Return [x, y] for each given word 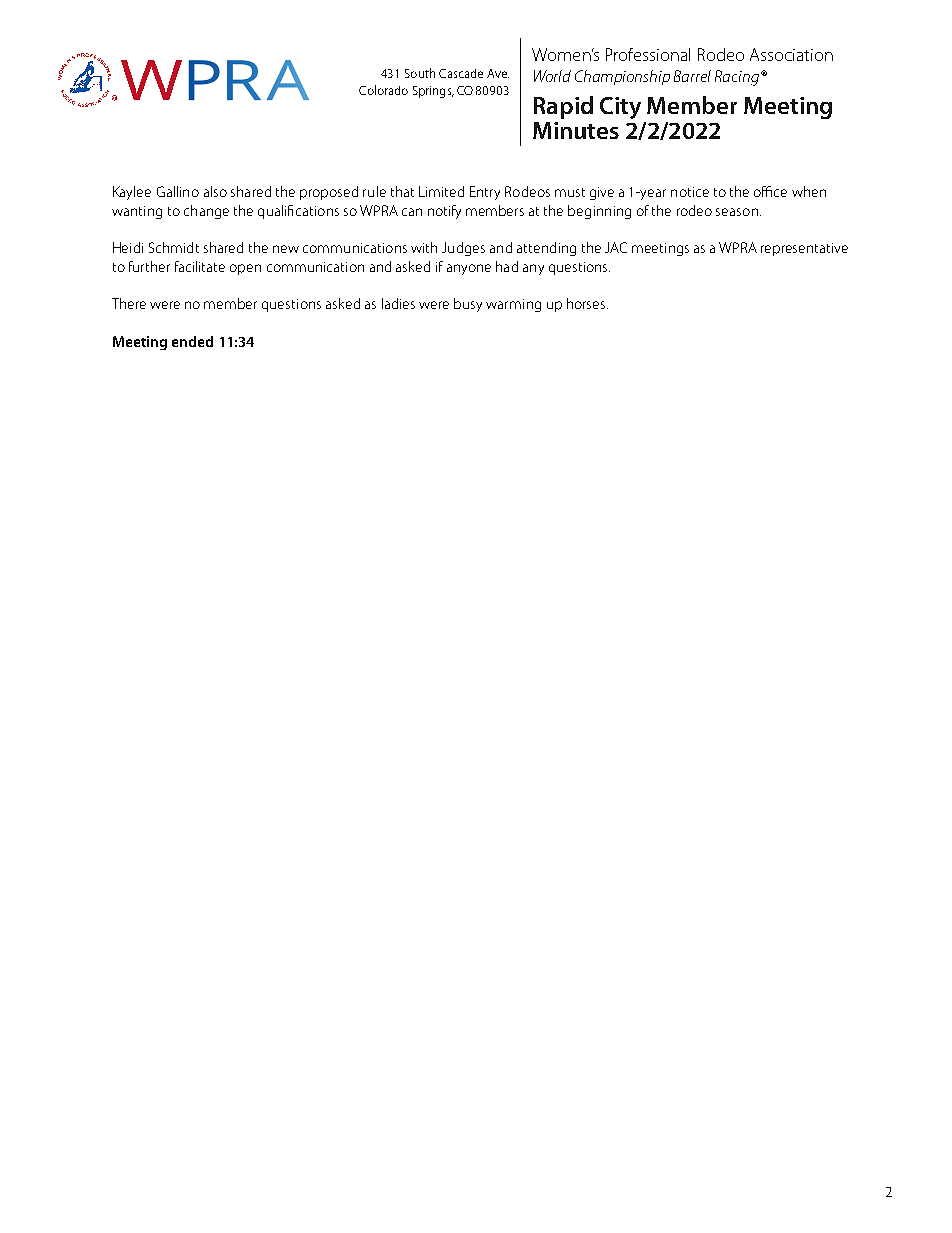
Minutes [576, 130]
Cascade [461, 73]
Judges [463, 249]
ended [192, 341]
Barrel [692, 76]
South [420, 73]
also [215, 191]
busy [468, 305]
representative [804, 249]
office [770, 191]
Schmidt [174, 247]
